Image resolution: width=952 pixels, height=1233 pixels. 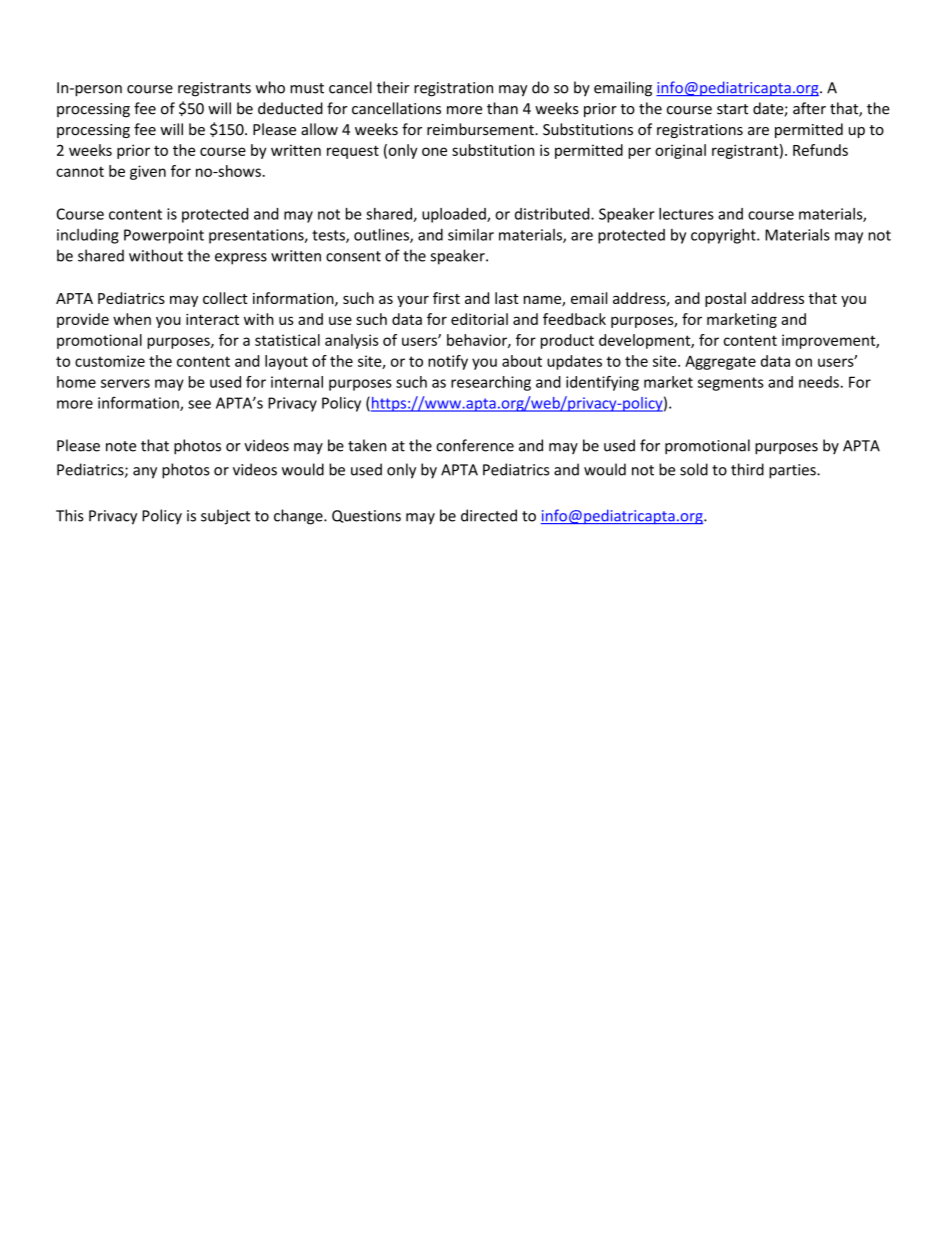 What do you see at coordinates (502, 108) in the screenshot?
I see `than` at bounding box center [502, 108].
